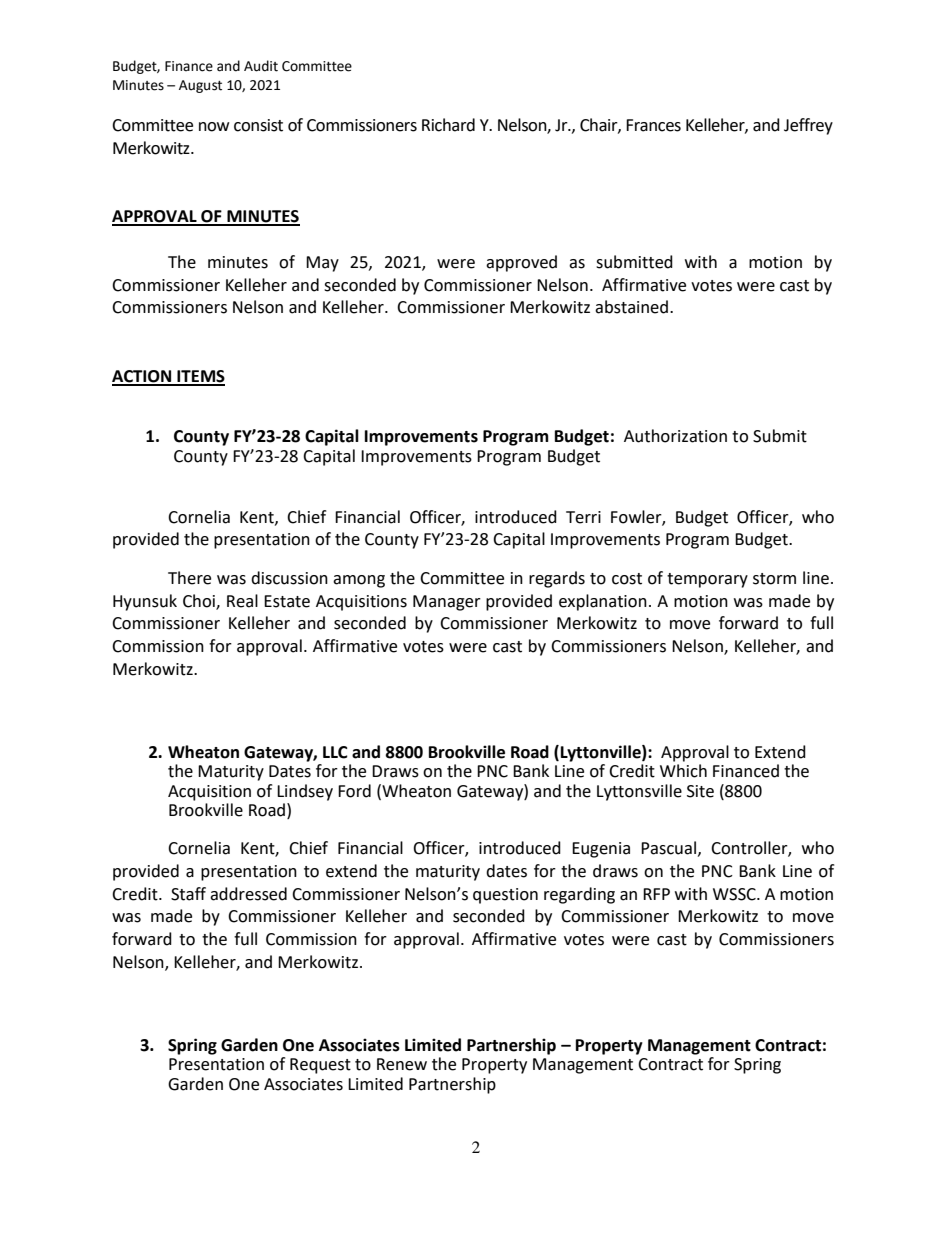 The height and width of the screenshot is (1233, 952). Describe the element at coordinates (402, 1064) in the screenshot. I see `Renew` at that location.
